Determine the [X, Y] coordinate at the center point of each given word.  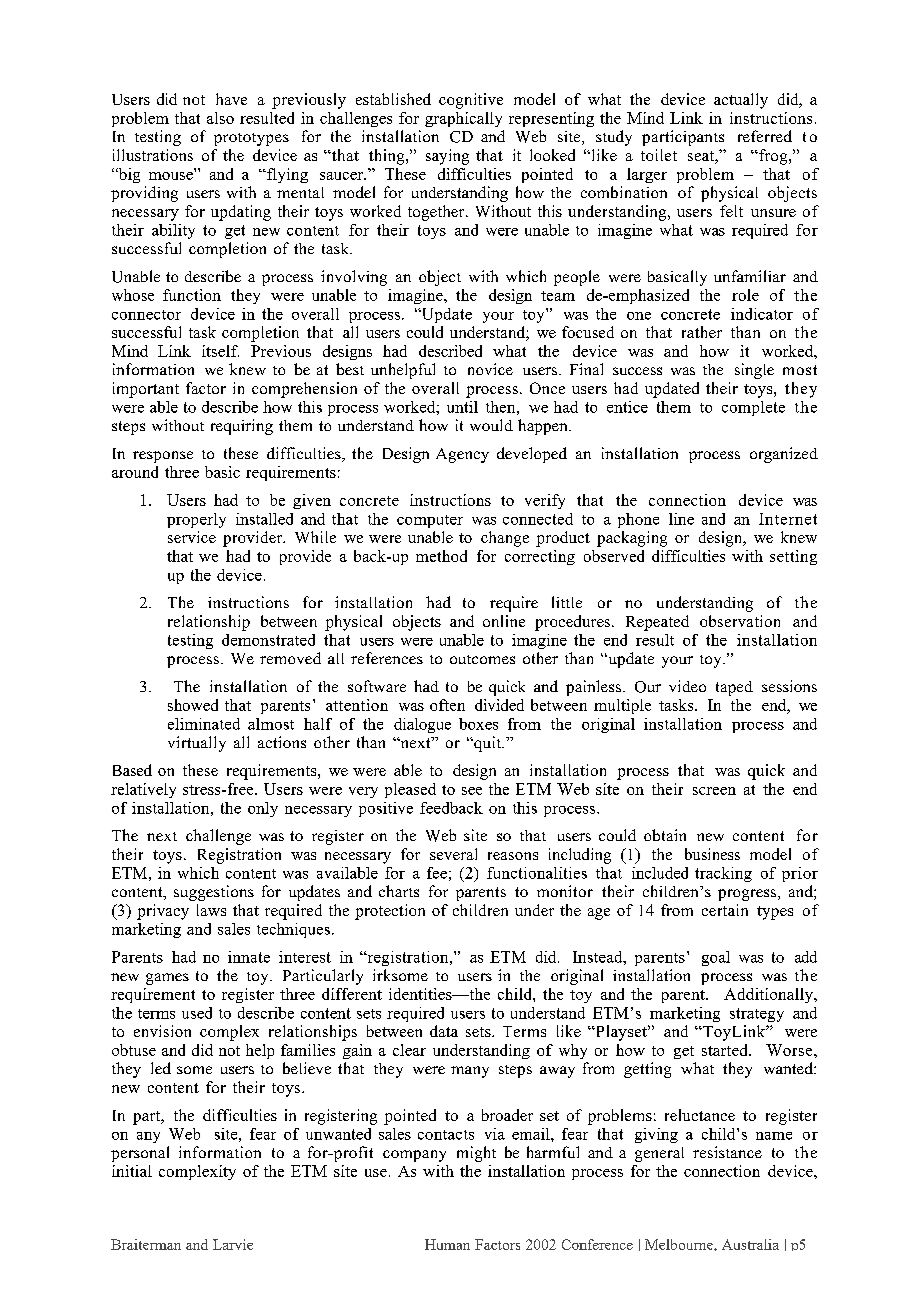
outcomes [482, 659]
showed [193, 705]
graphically [463, 119]
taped [734, 688]
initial [132, 1171]
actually [741, 101]
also [220, 118]
